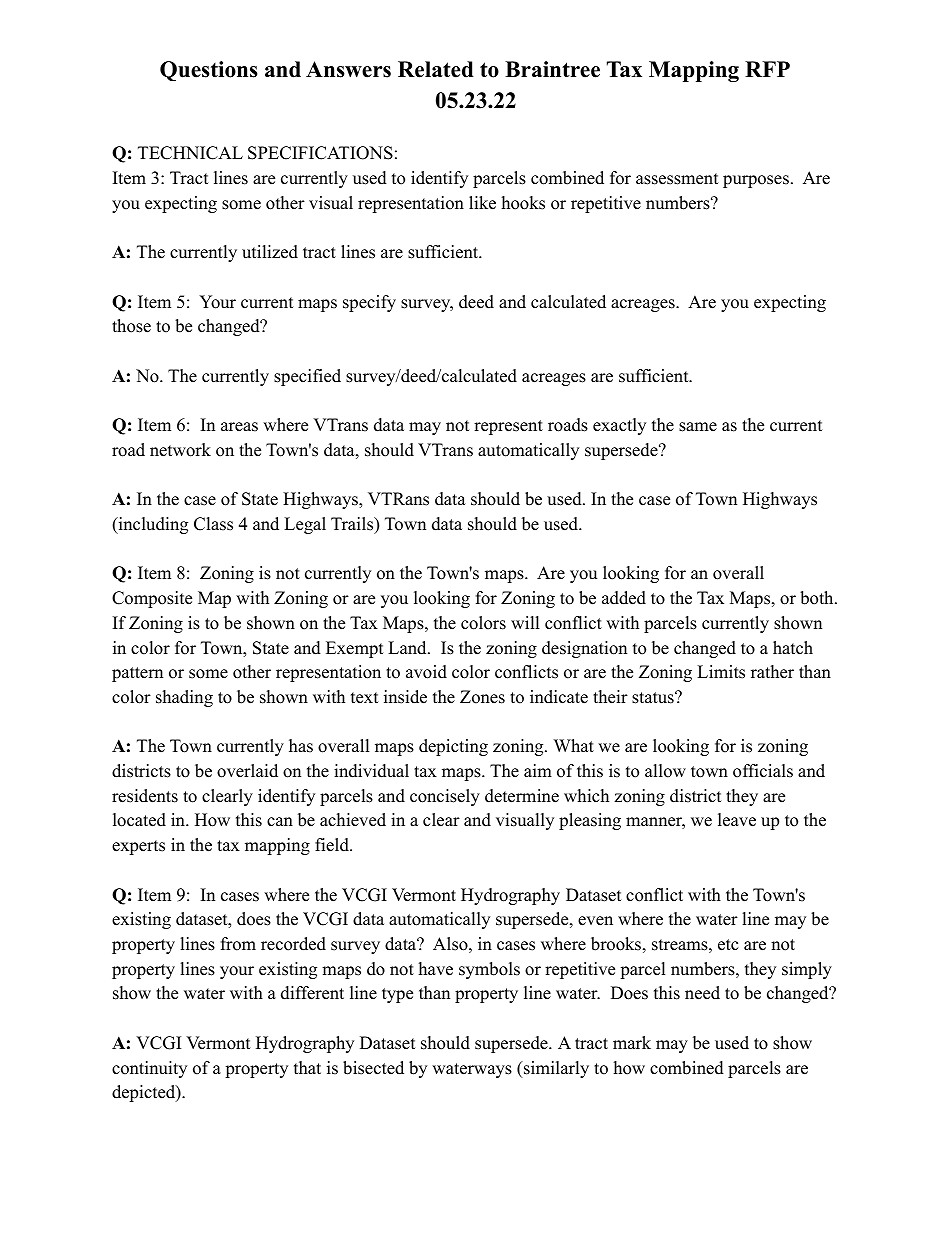 The image size is (952, 1233). I want to click on both, so click(818, 598).
